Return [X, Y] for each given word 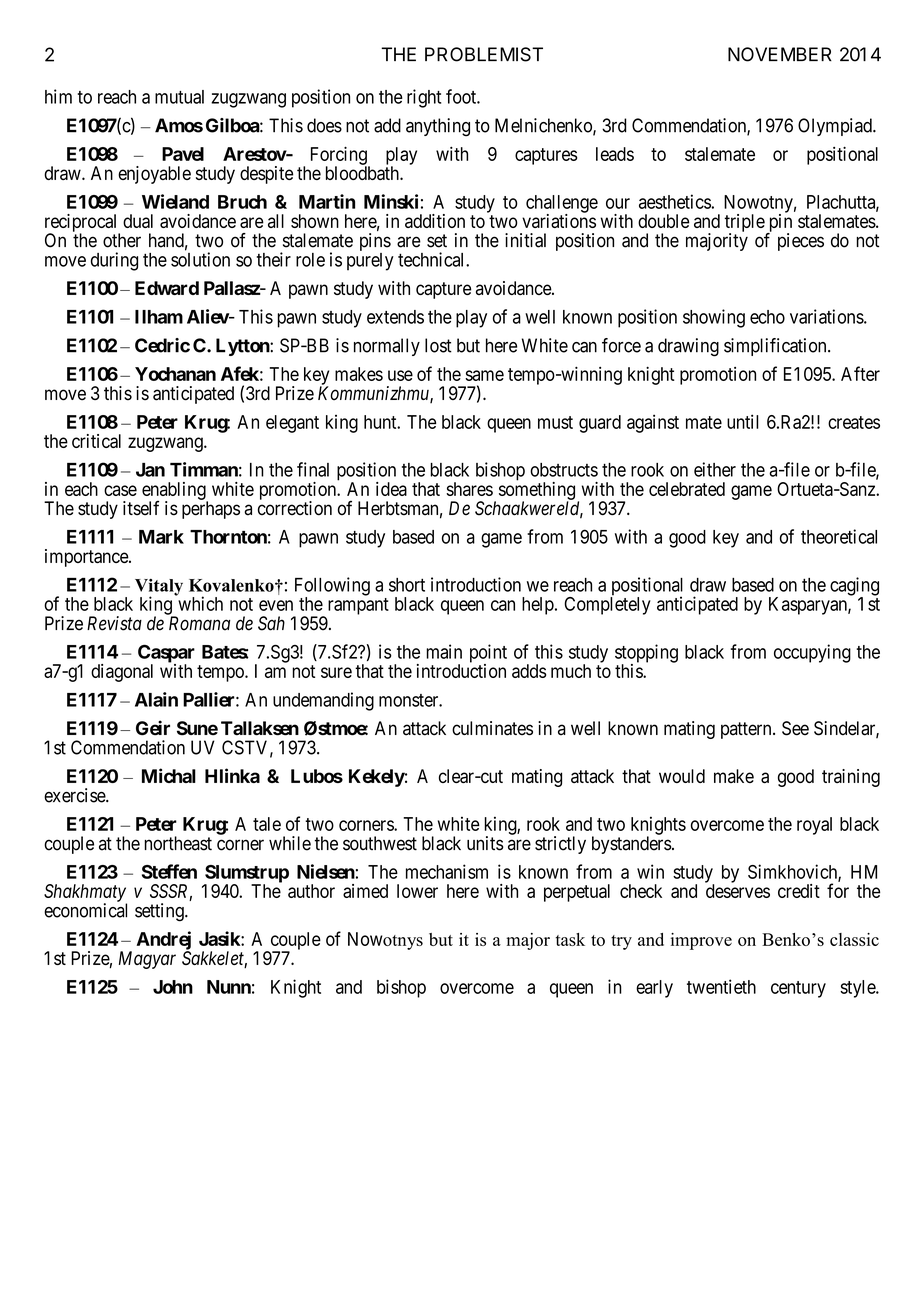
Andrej [163, 941]
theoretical [839, 536]
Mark [161, 537]
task [570, 939]
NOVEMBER [780, 54]
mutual [179, 97]
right [424, 98]
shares [469, 489]
